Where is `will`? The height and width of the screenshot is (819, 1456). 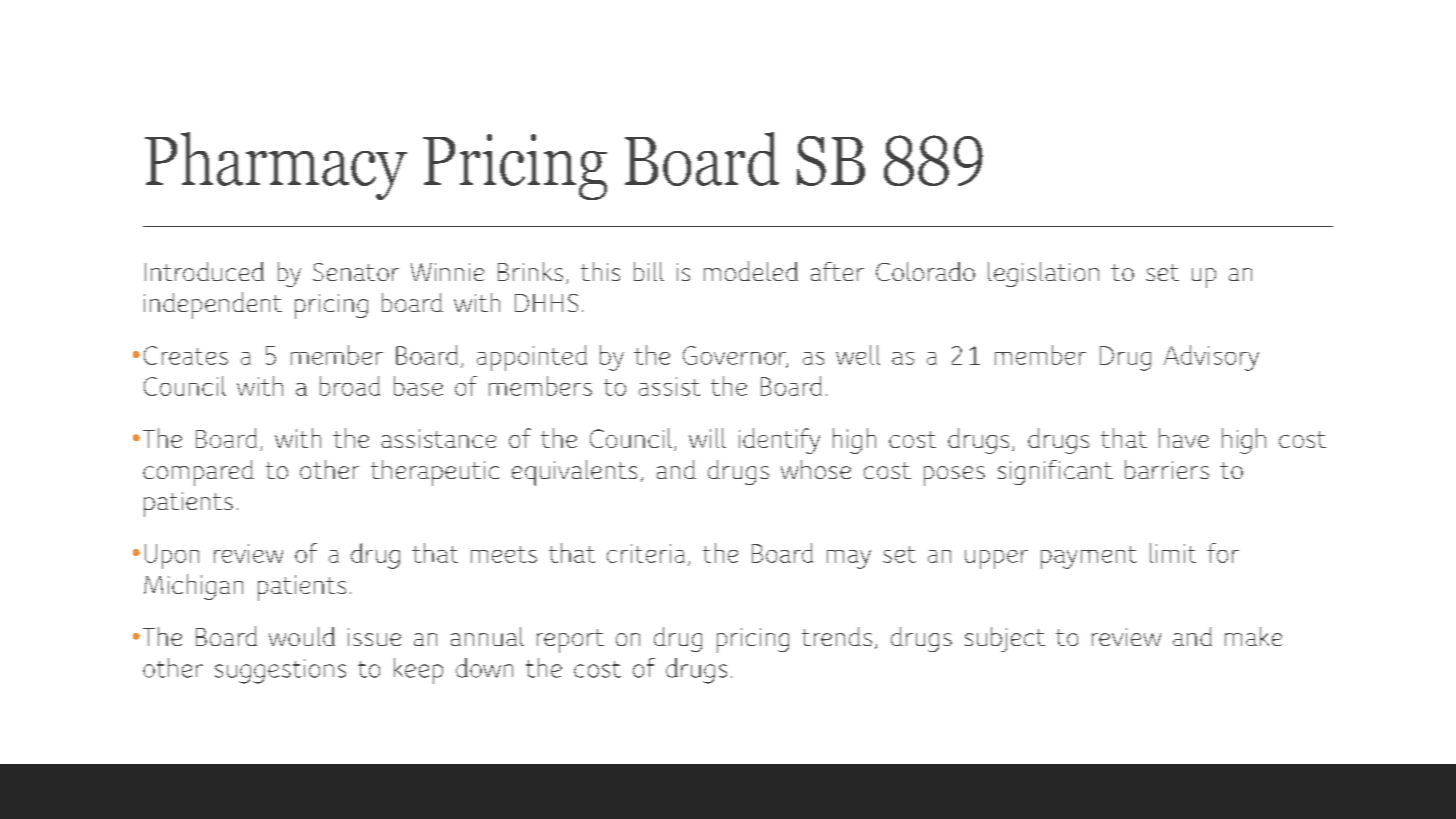 will is located at coordinates (707, 438).
